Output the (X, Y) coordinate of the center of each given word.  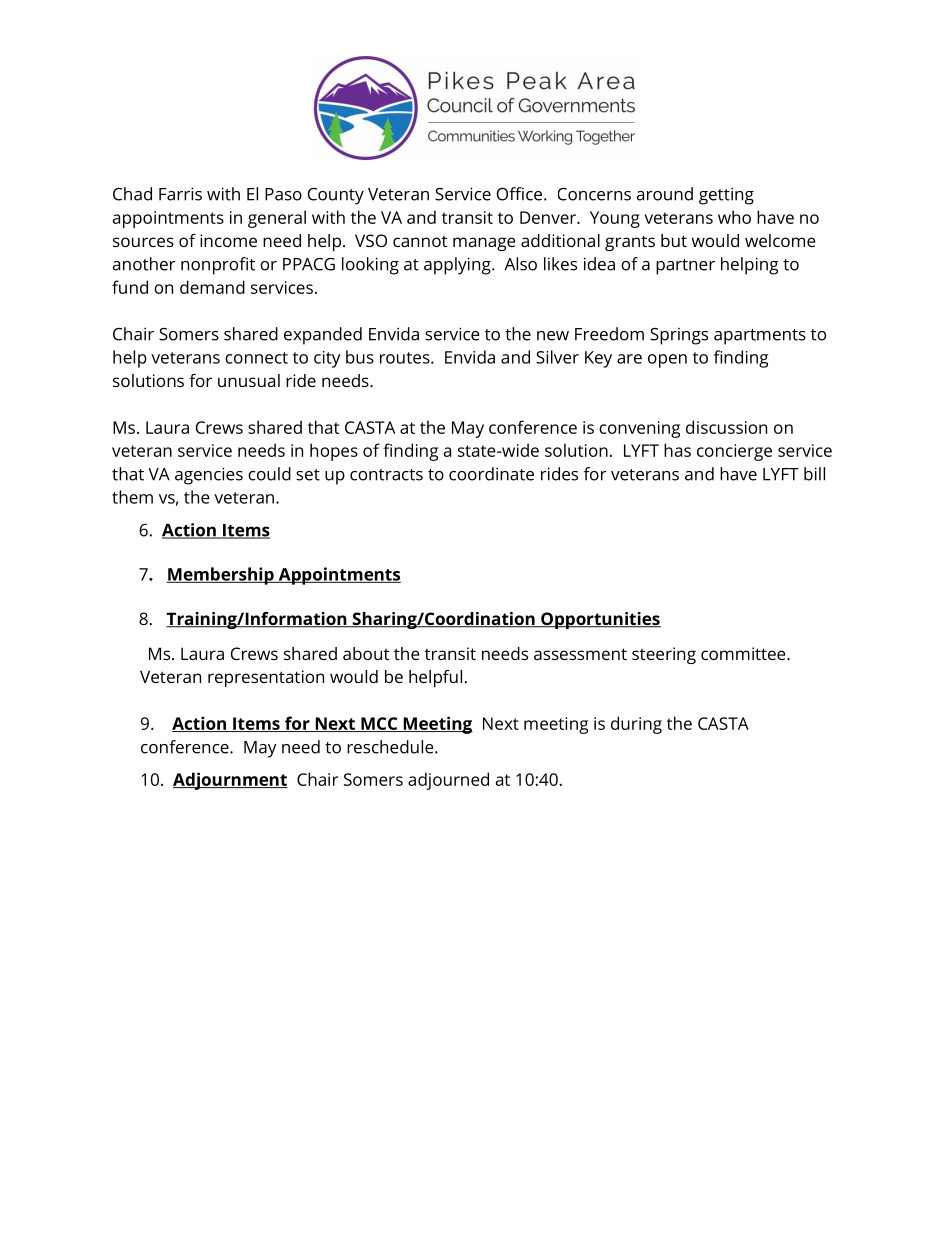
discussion (726, 427)
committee (744, 653)
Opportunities (600, 620)
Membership (221, 576)
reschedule (391, 747)
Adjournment (230, 781)
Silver (557, 357)
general (277, 219)
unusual (249, 380)
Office (521, 194)
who (734, 217)
